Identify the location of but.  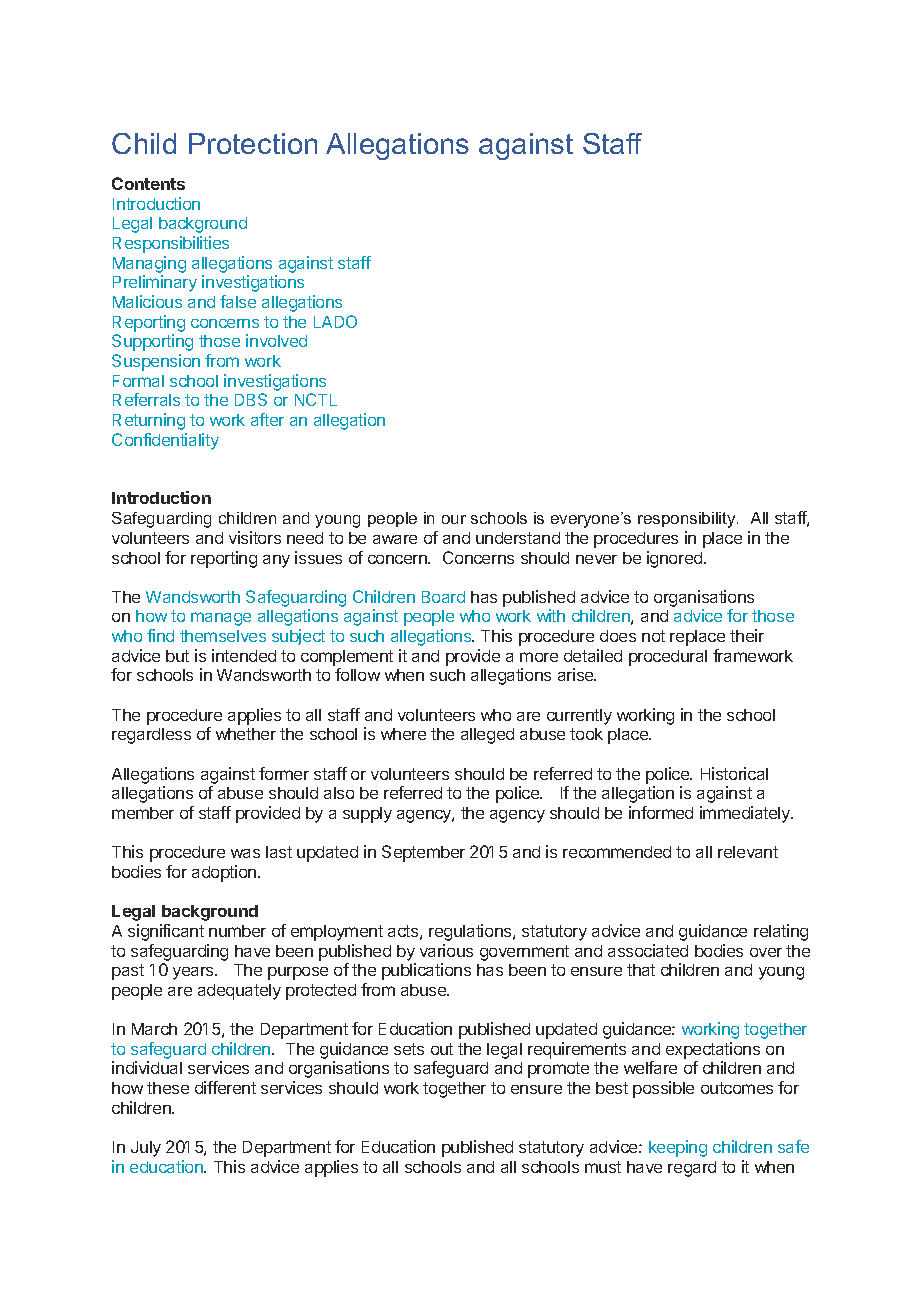
(177, 656).
